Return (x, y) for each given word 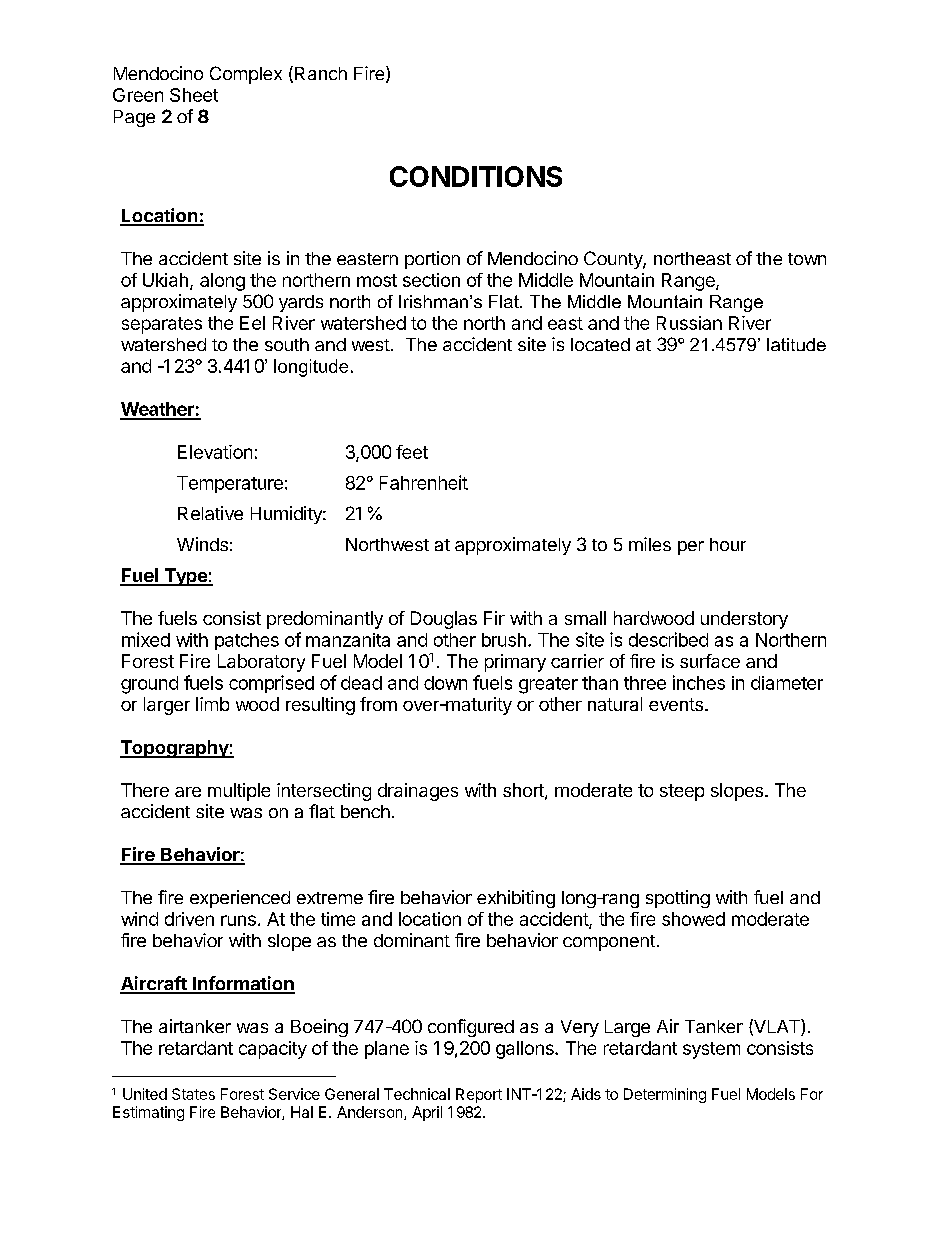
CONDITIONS (476, 176)
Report (479, 1095)
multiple (239, 792)
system (711, 1050)
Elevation (215, 452)
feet (412, 452)
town (807, 259)
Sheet (194, 95)
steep (682, 792)
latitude (796, 344)
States (193, 1094)
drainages (418, 792)
